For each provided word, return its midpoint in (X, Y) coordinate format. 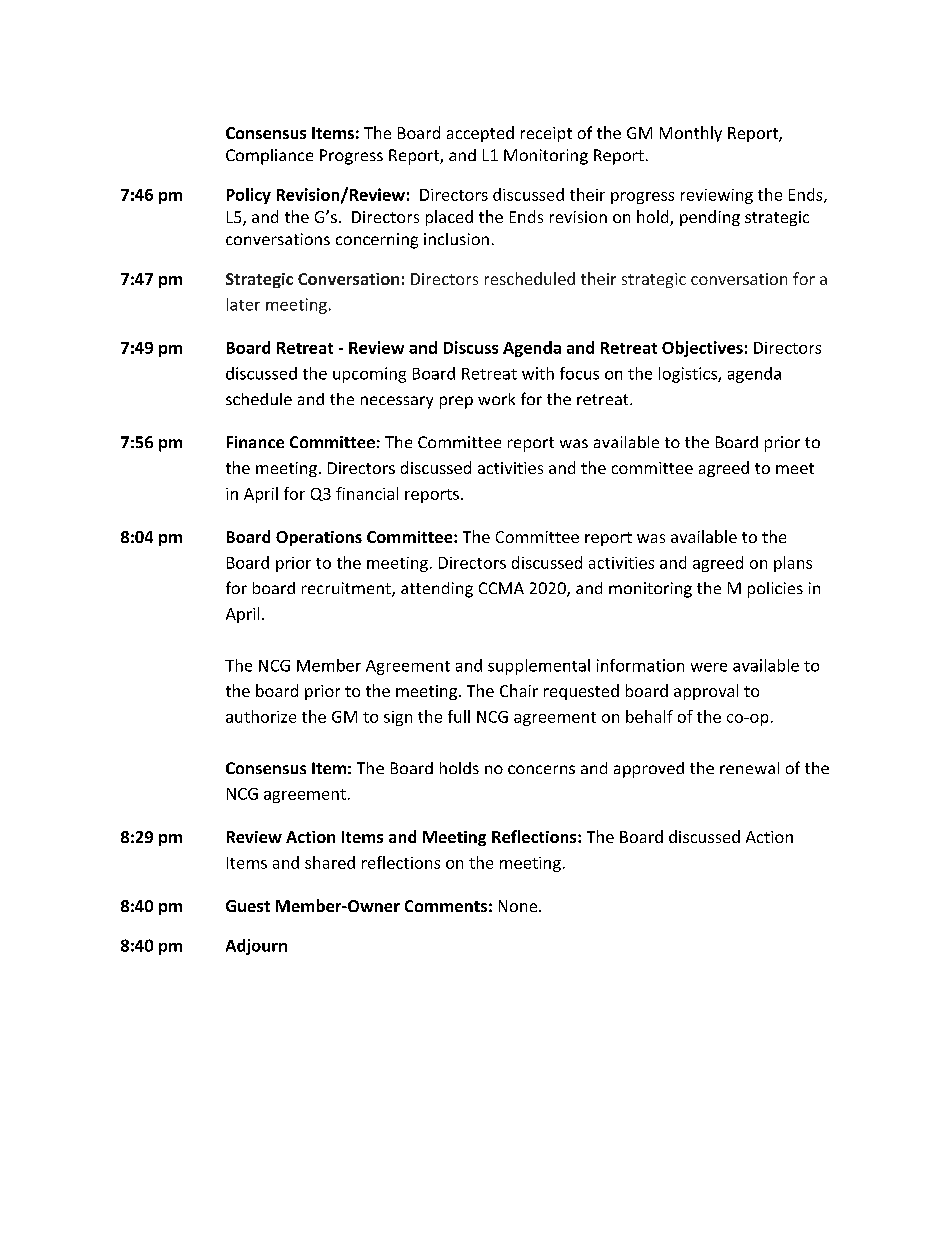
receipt (546, 134)
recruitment (347, 589)
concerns (541, 769)
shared (330, 862)
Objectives (702, 349)
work (496, 399)
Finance (255, 442)
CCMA (501, 588)
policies (775, 590)
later (243, 304)
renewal (749, 768)
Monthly (691, 134)
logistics (689, 375)
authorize (261, 716)
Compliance (269, 157)
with (538, 373)
